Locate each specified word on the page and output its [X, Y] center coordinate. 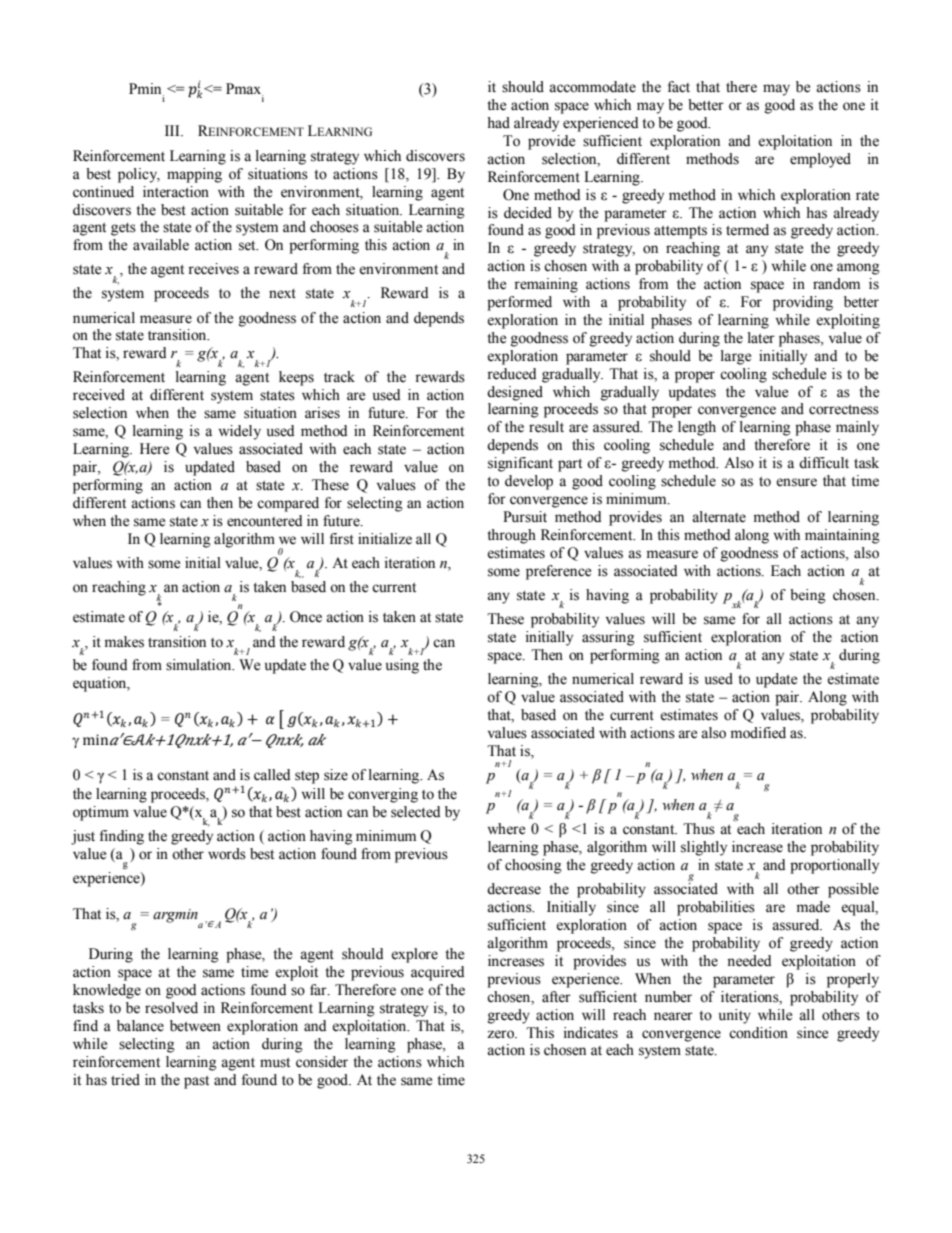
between [195, 1026]
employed [820, 160]
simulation [200, 665]
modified [758, 733]
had [498, 123]
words [227, 854]
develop [529, 482]
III [173, 130]
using [402, 666]
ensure [796, 482]
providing [803, 303]
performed [519, 303]
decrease [514, 889]
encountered [264, 521]
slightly [704, 848]
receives [213, 269]
